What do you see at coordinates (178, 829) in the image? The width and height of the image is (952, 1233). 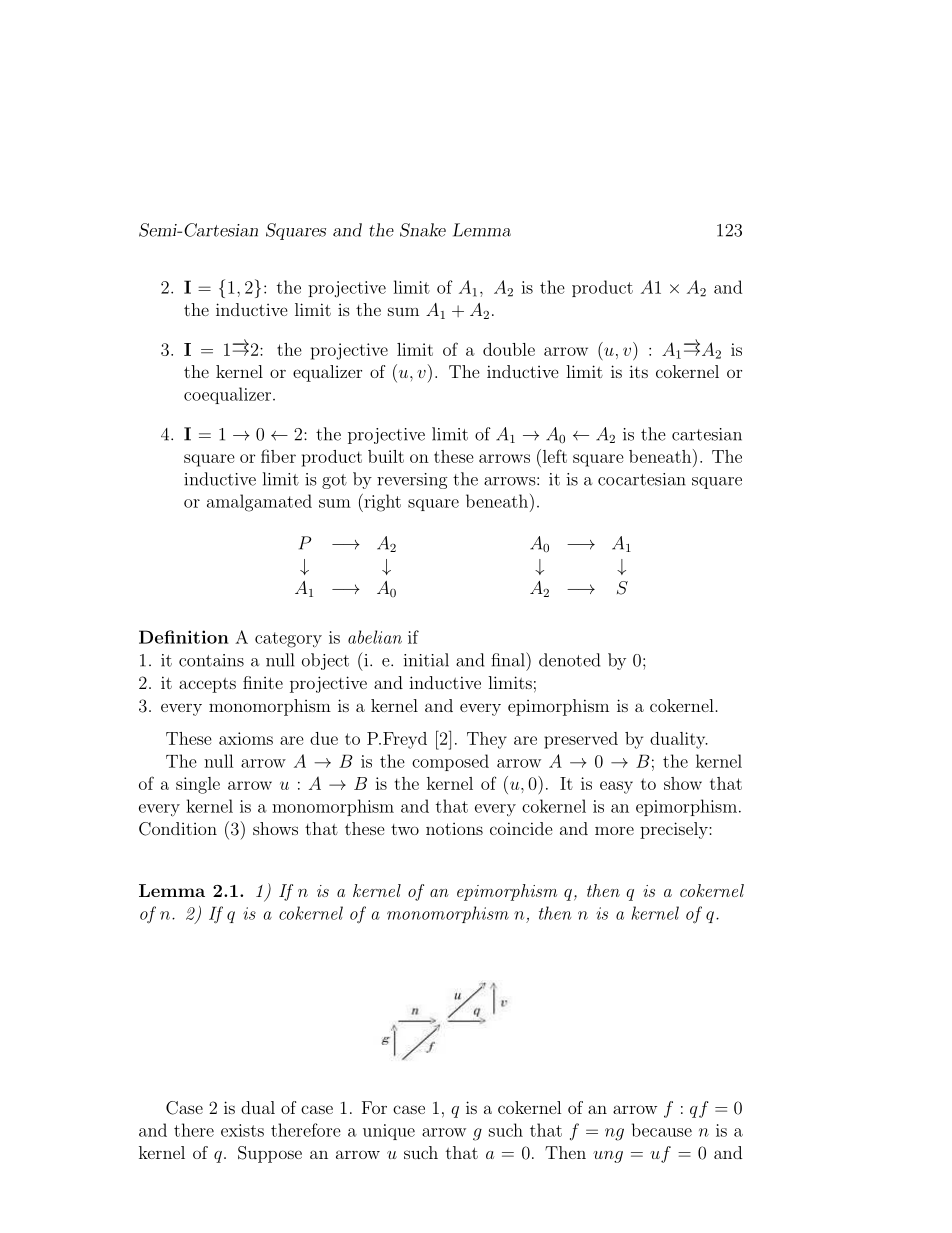 I see `Condition` at bounding box center [178, 829].
